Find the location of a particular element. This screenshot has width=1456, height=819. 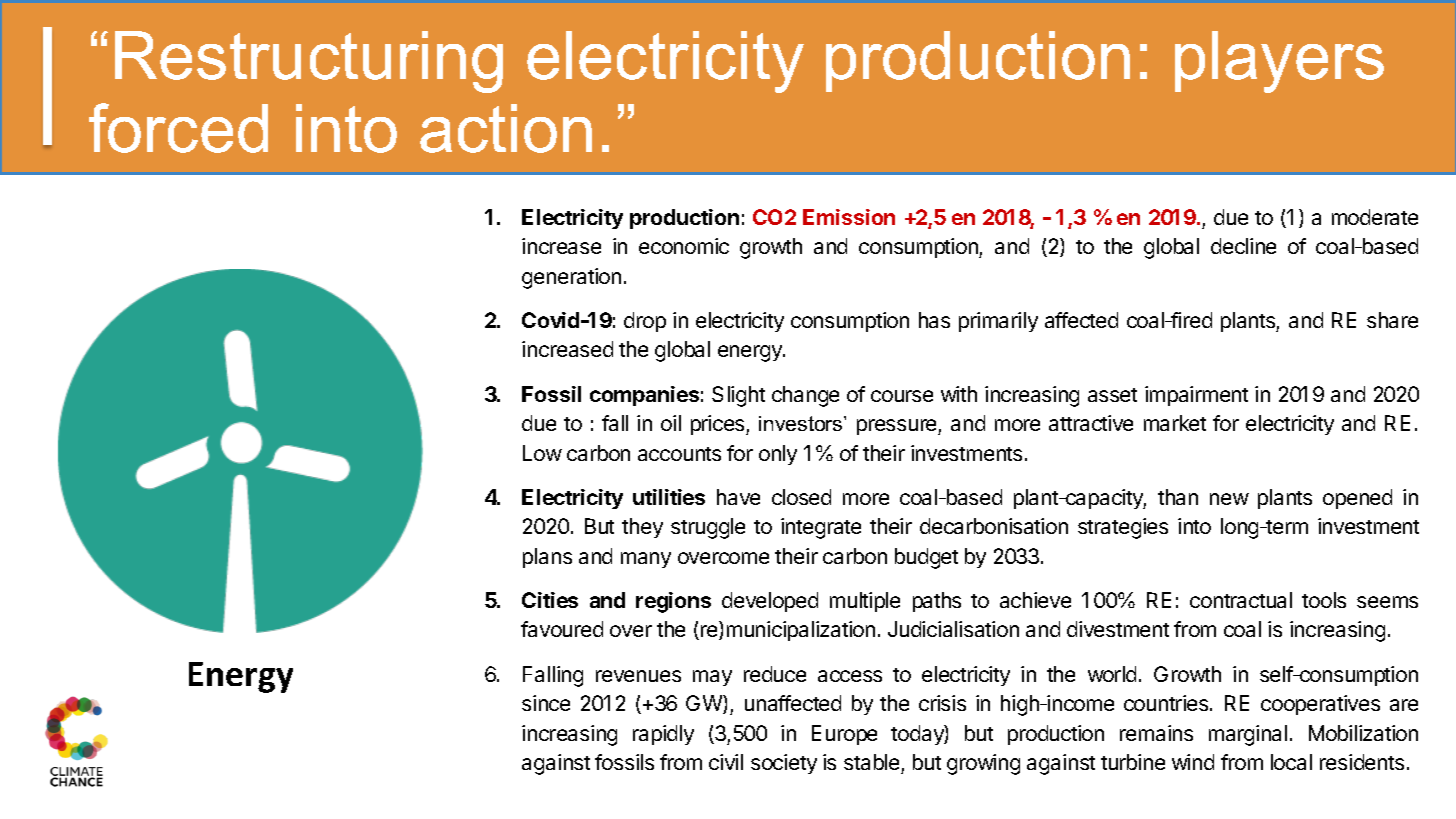

since is located at coordinates (546, 703).
